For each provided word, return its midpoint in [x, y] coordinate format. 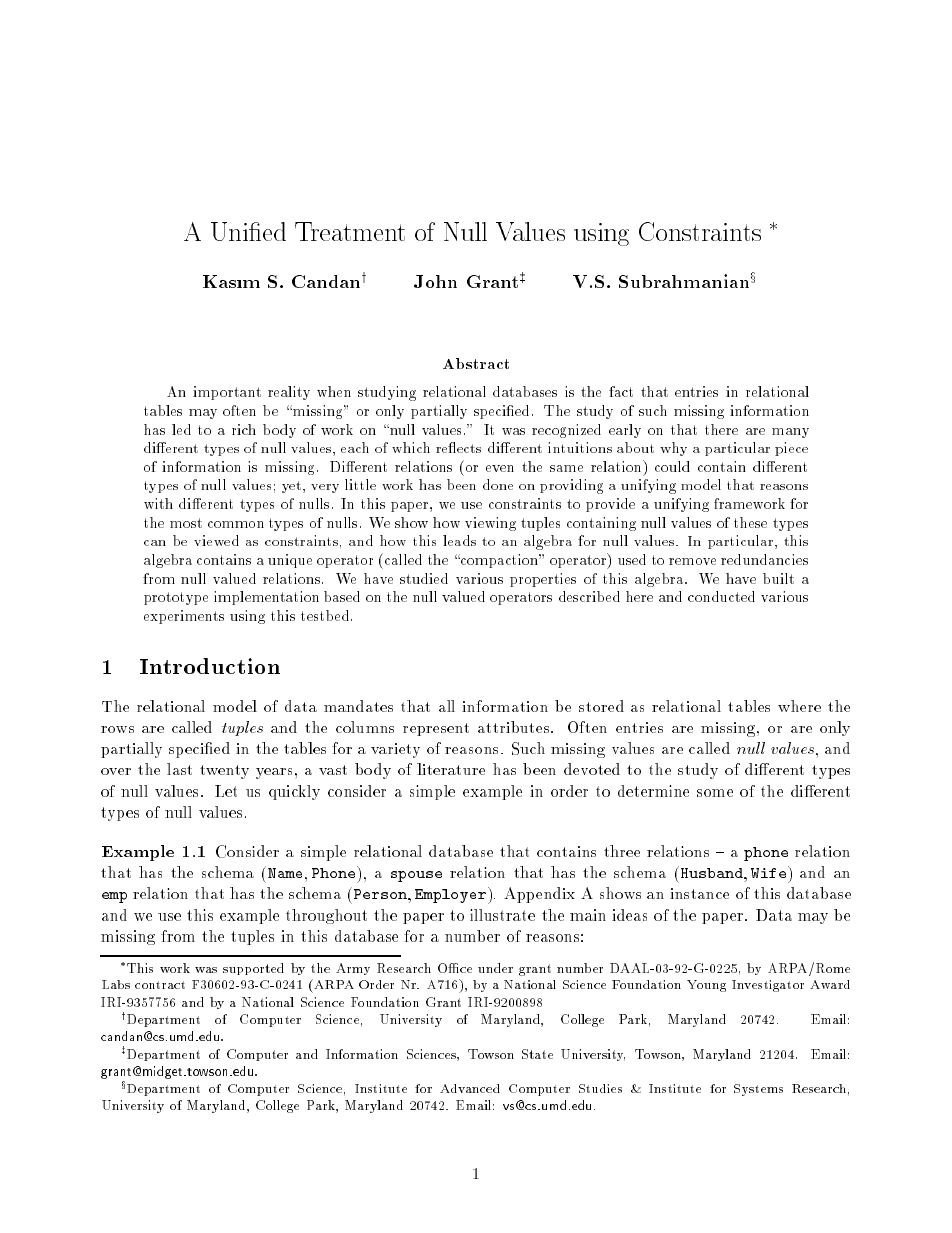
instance [699, 893]
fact [621, 391]
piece [791, 449]
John [435, 281]
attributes [513, 727]
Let [226, 791]
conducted [721, 596]
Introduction [210, 666]
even [500, 468]
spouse [416, 876]
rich [244, 429]
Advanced [470, 1088]
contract [160, 985]
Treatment [350, 231]
